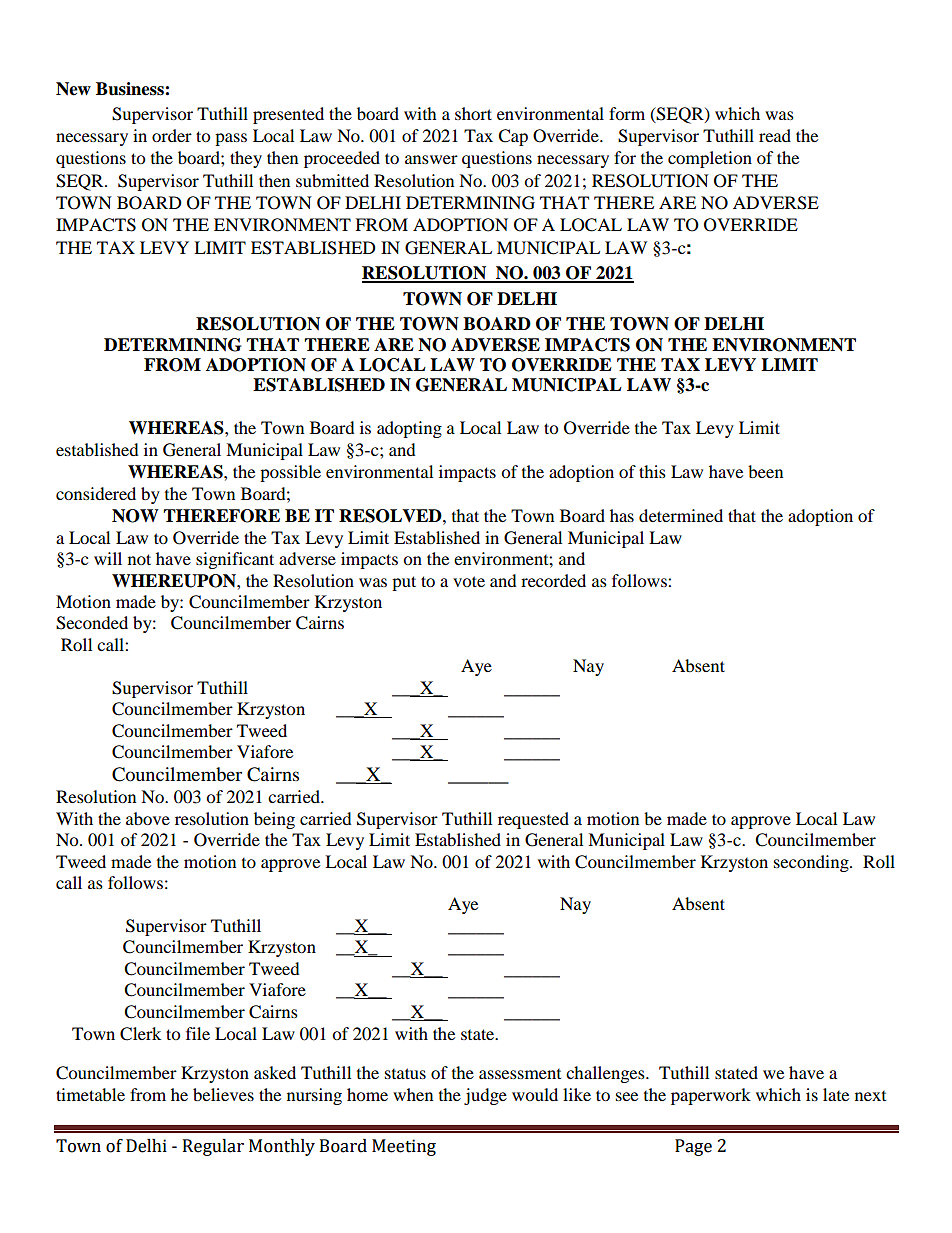 The height and width of the screenshot is (1233, 952). Describe the element at coordinates (765, 471) in the screenshot. I see `been` at that location.
